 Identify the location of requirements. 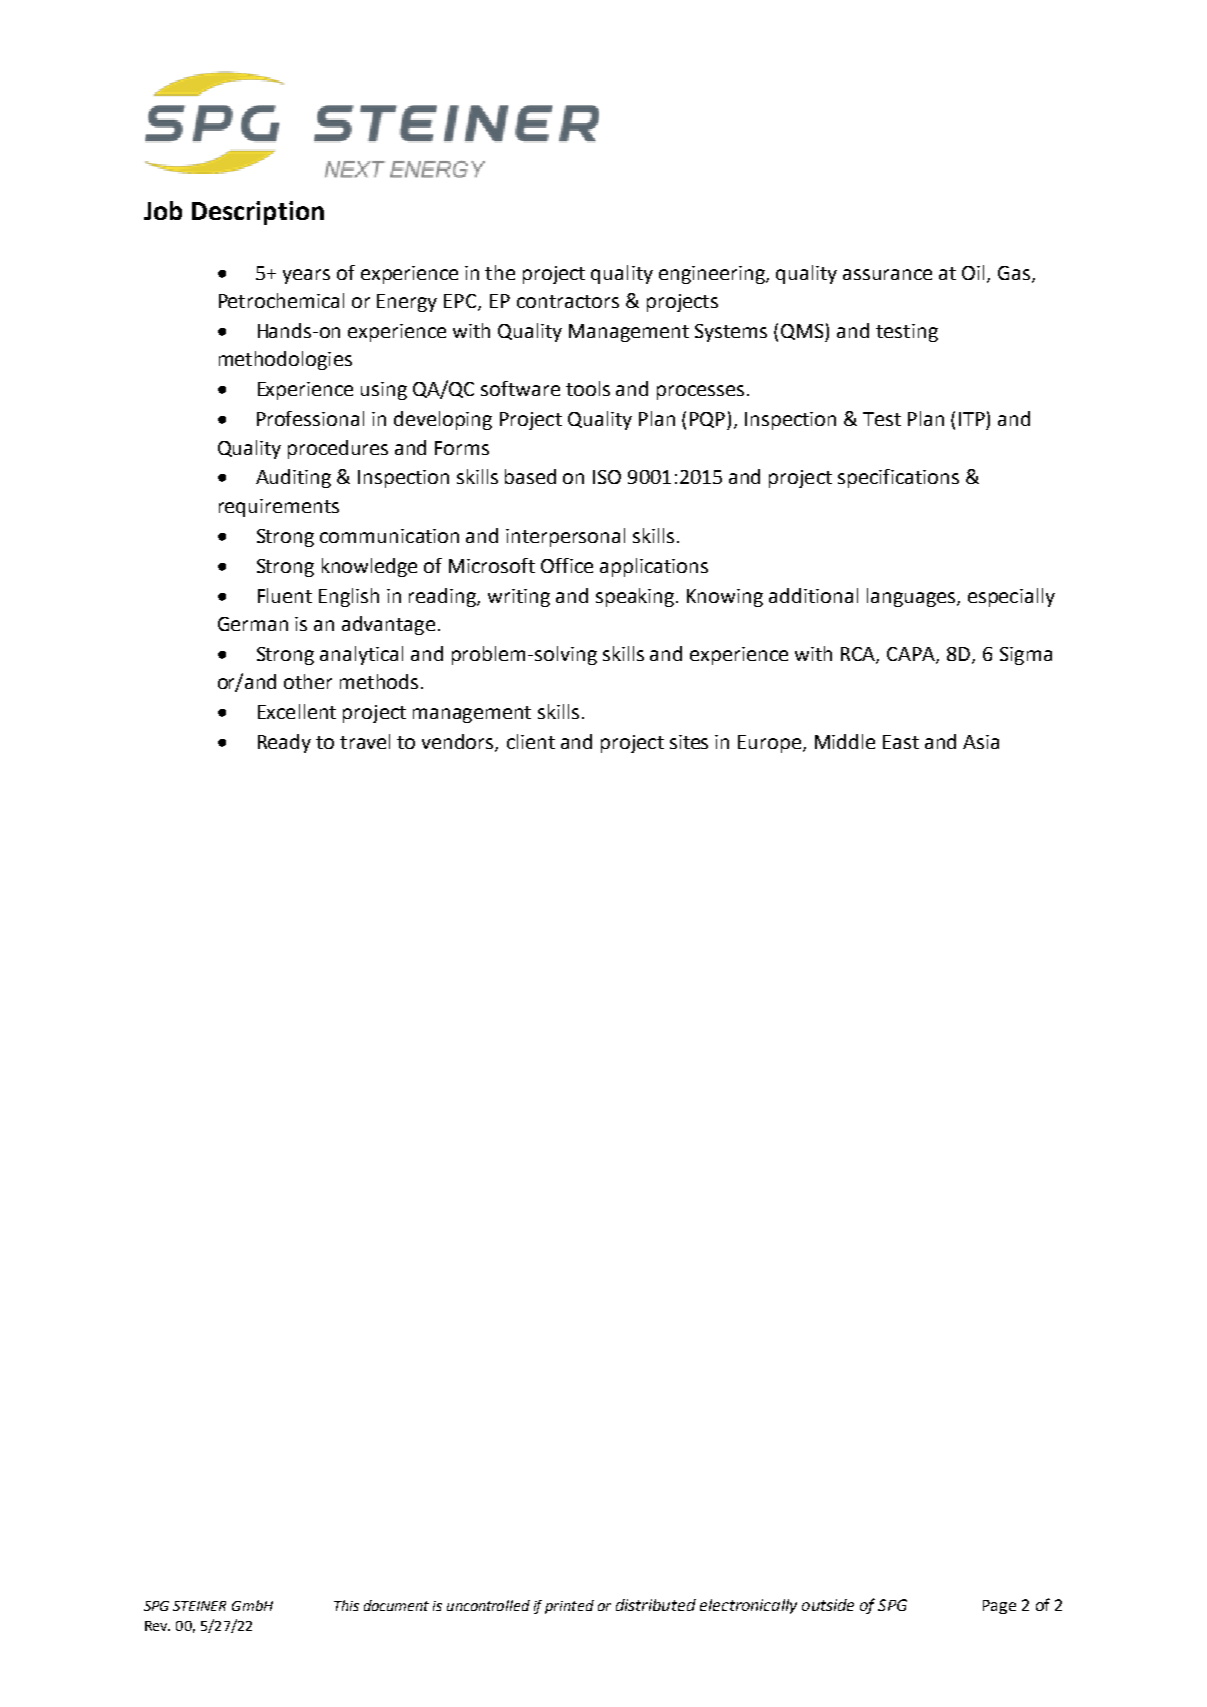
(279, 508).
